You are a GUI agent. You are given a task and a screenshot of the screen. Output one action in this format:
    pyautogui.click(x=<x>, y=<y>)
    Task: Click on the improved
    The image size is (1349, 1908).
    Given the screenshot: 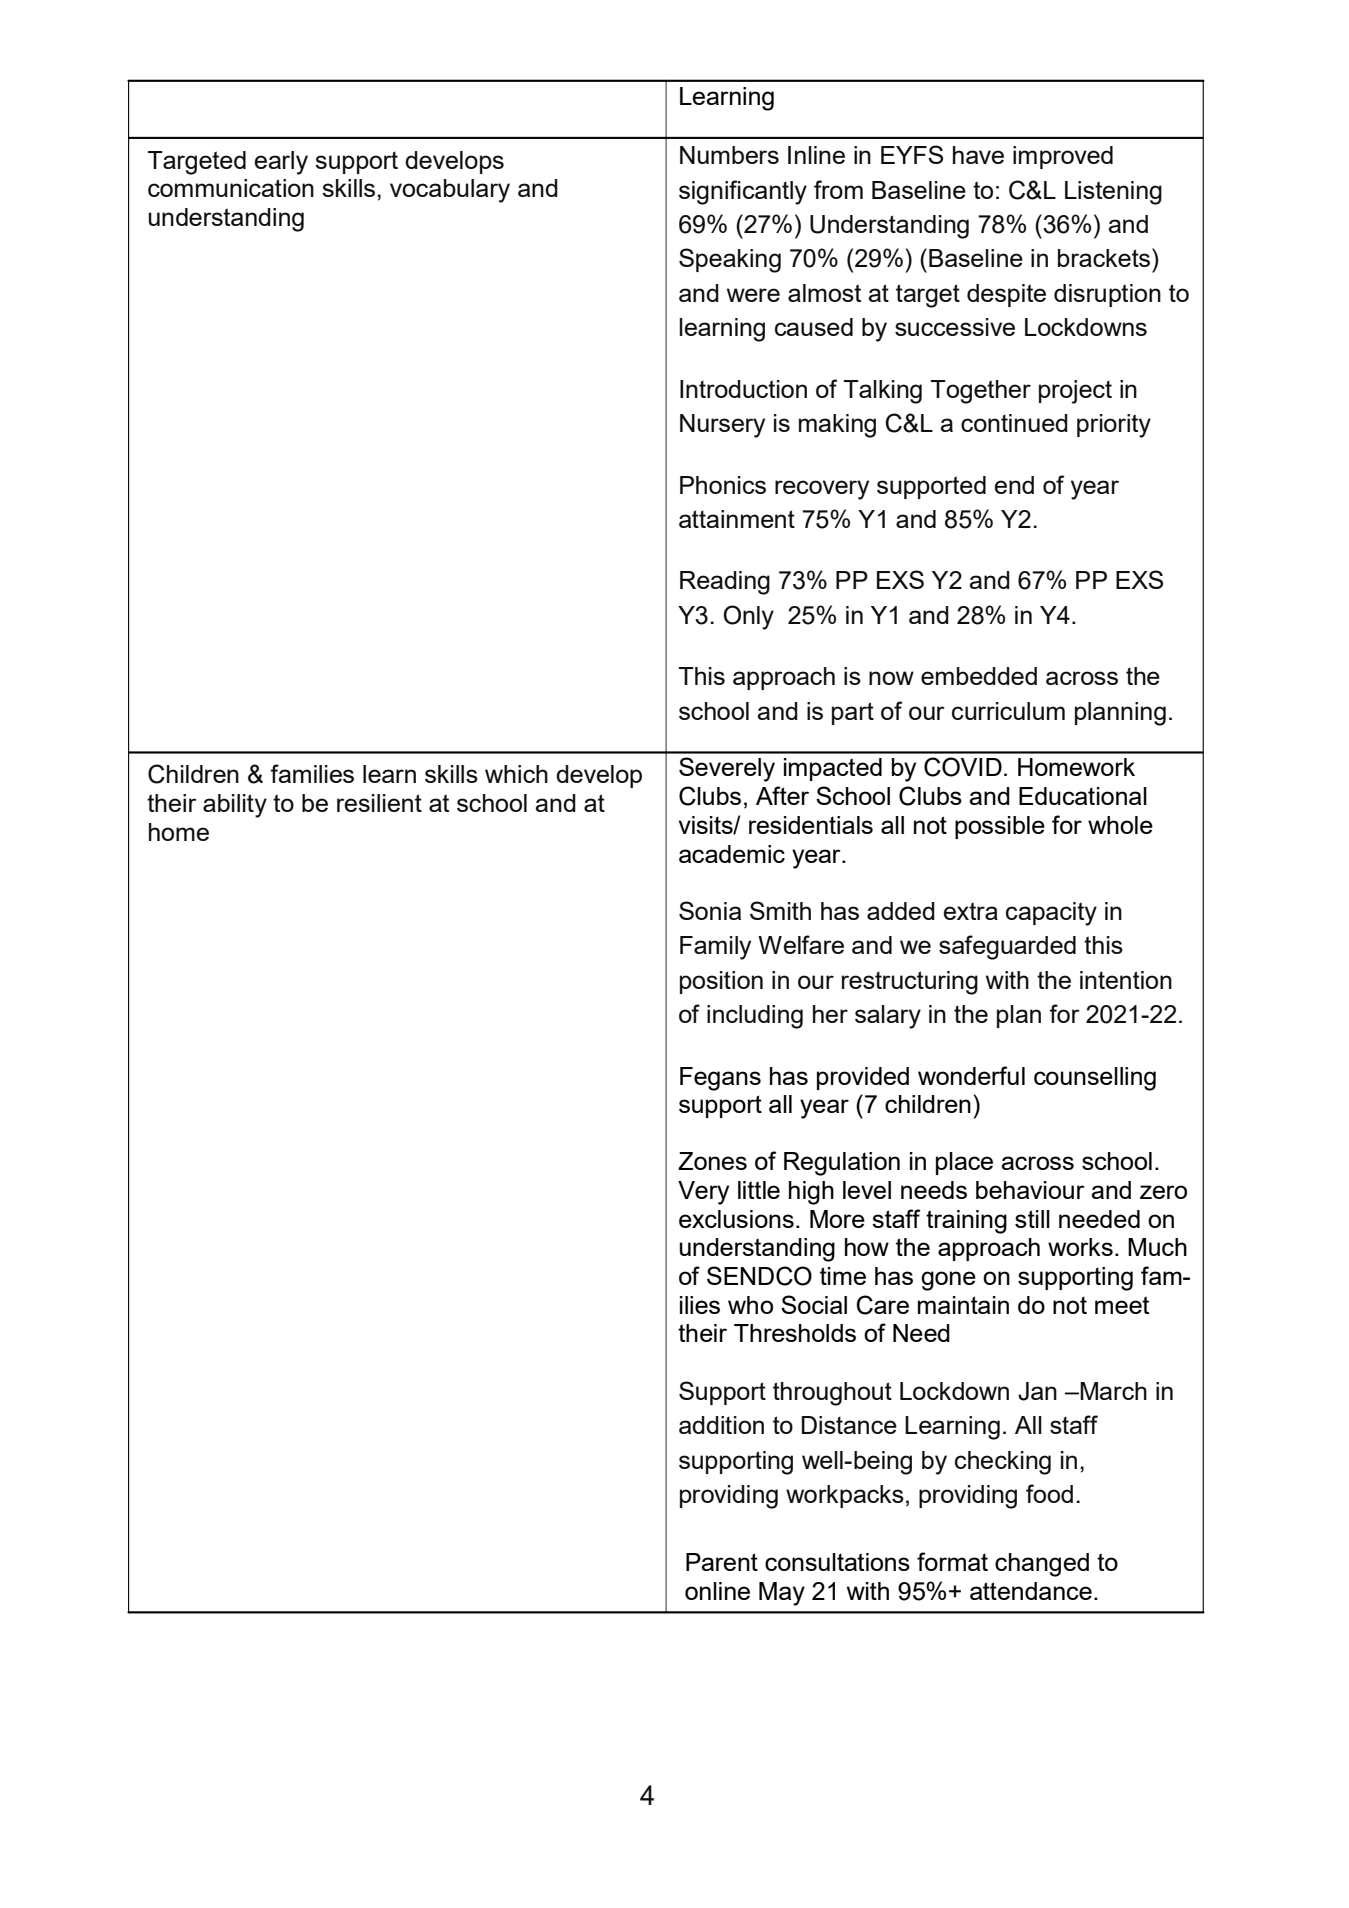 What is the action you would take?
    pyautogui.click(x=1063, y=157)
